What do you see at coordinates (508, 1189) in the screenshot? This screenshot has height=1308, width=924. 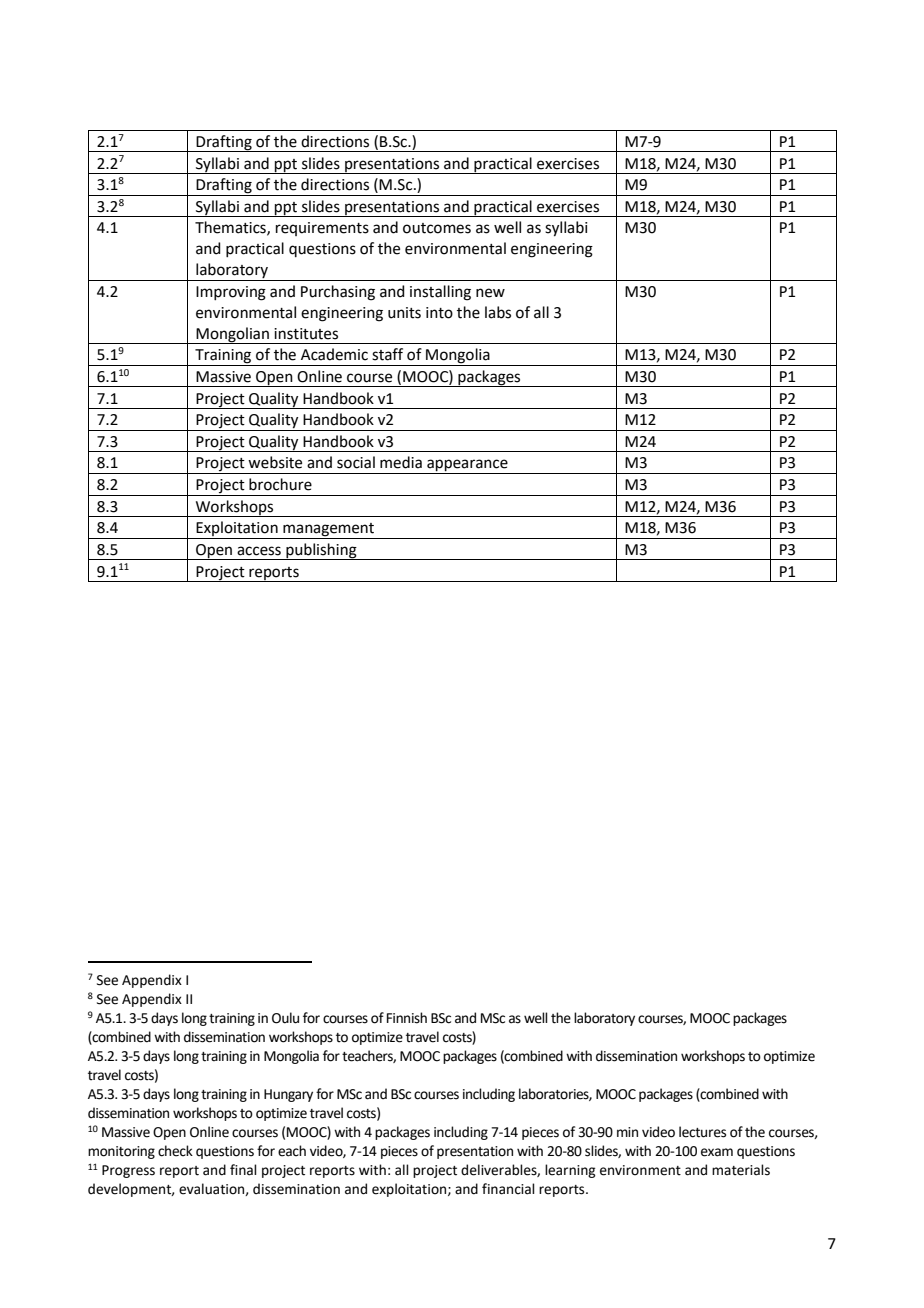 I see `financial` at bounding box center [508, 1189].
